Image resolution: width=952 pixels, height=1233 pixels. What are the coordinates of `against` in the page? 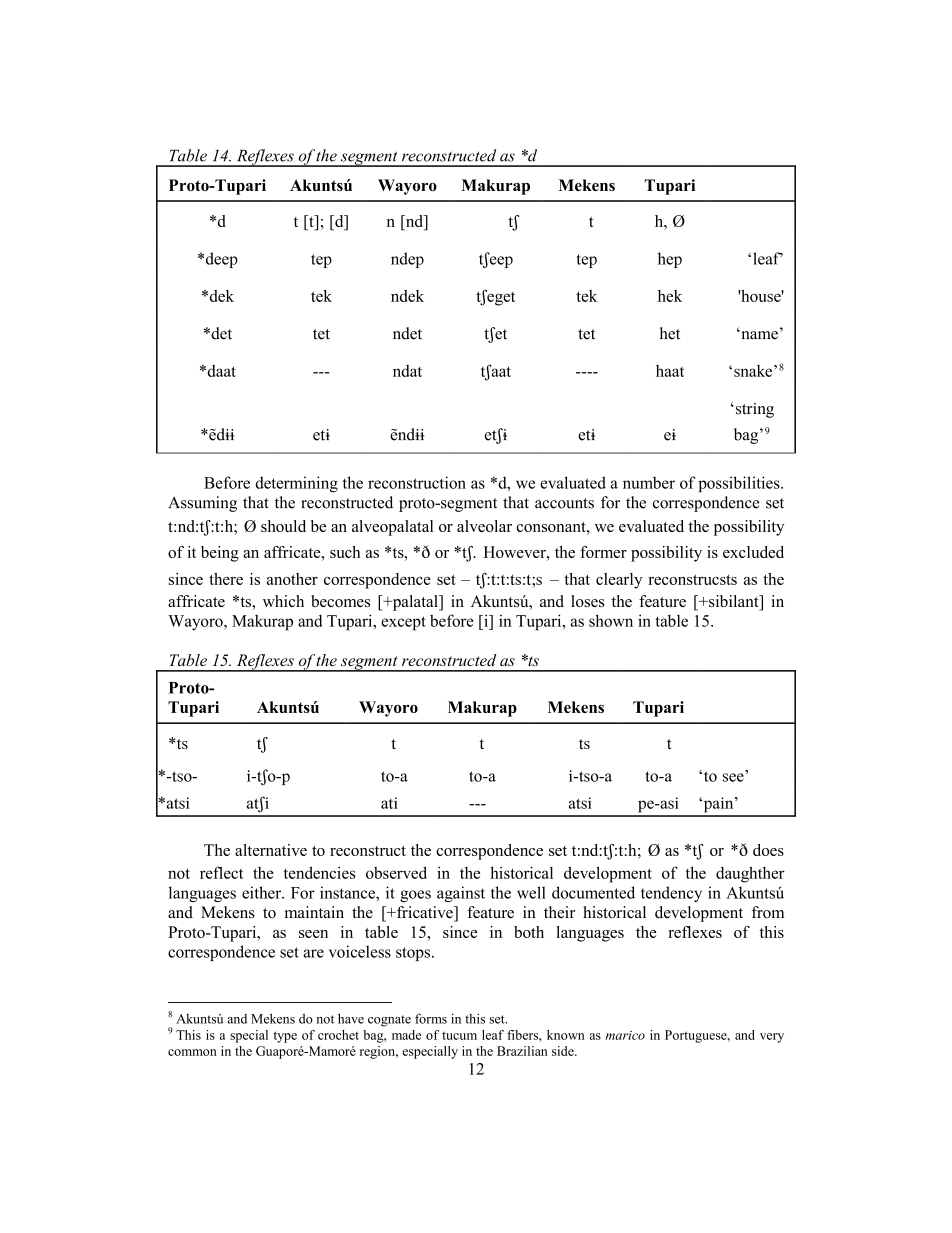 It's located at (461, 894).
